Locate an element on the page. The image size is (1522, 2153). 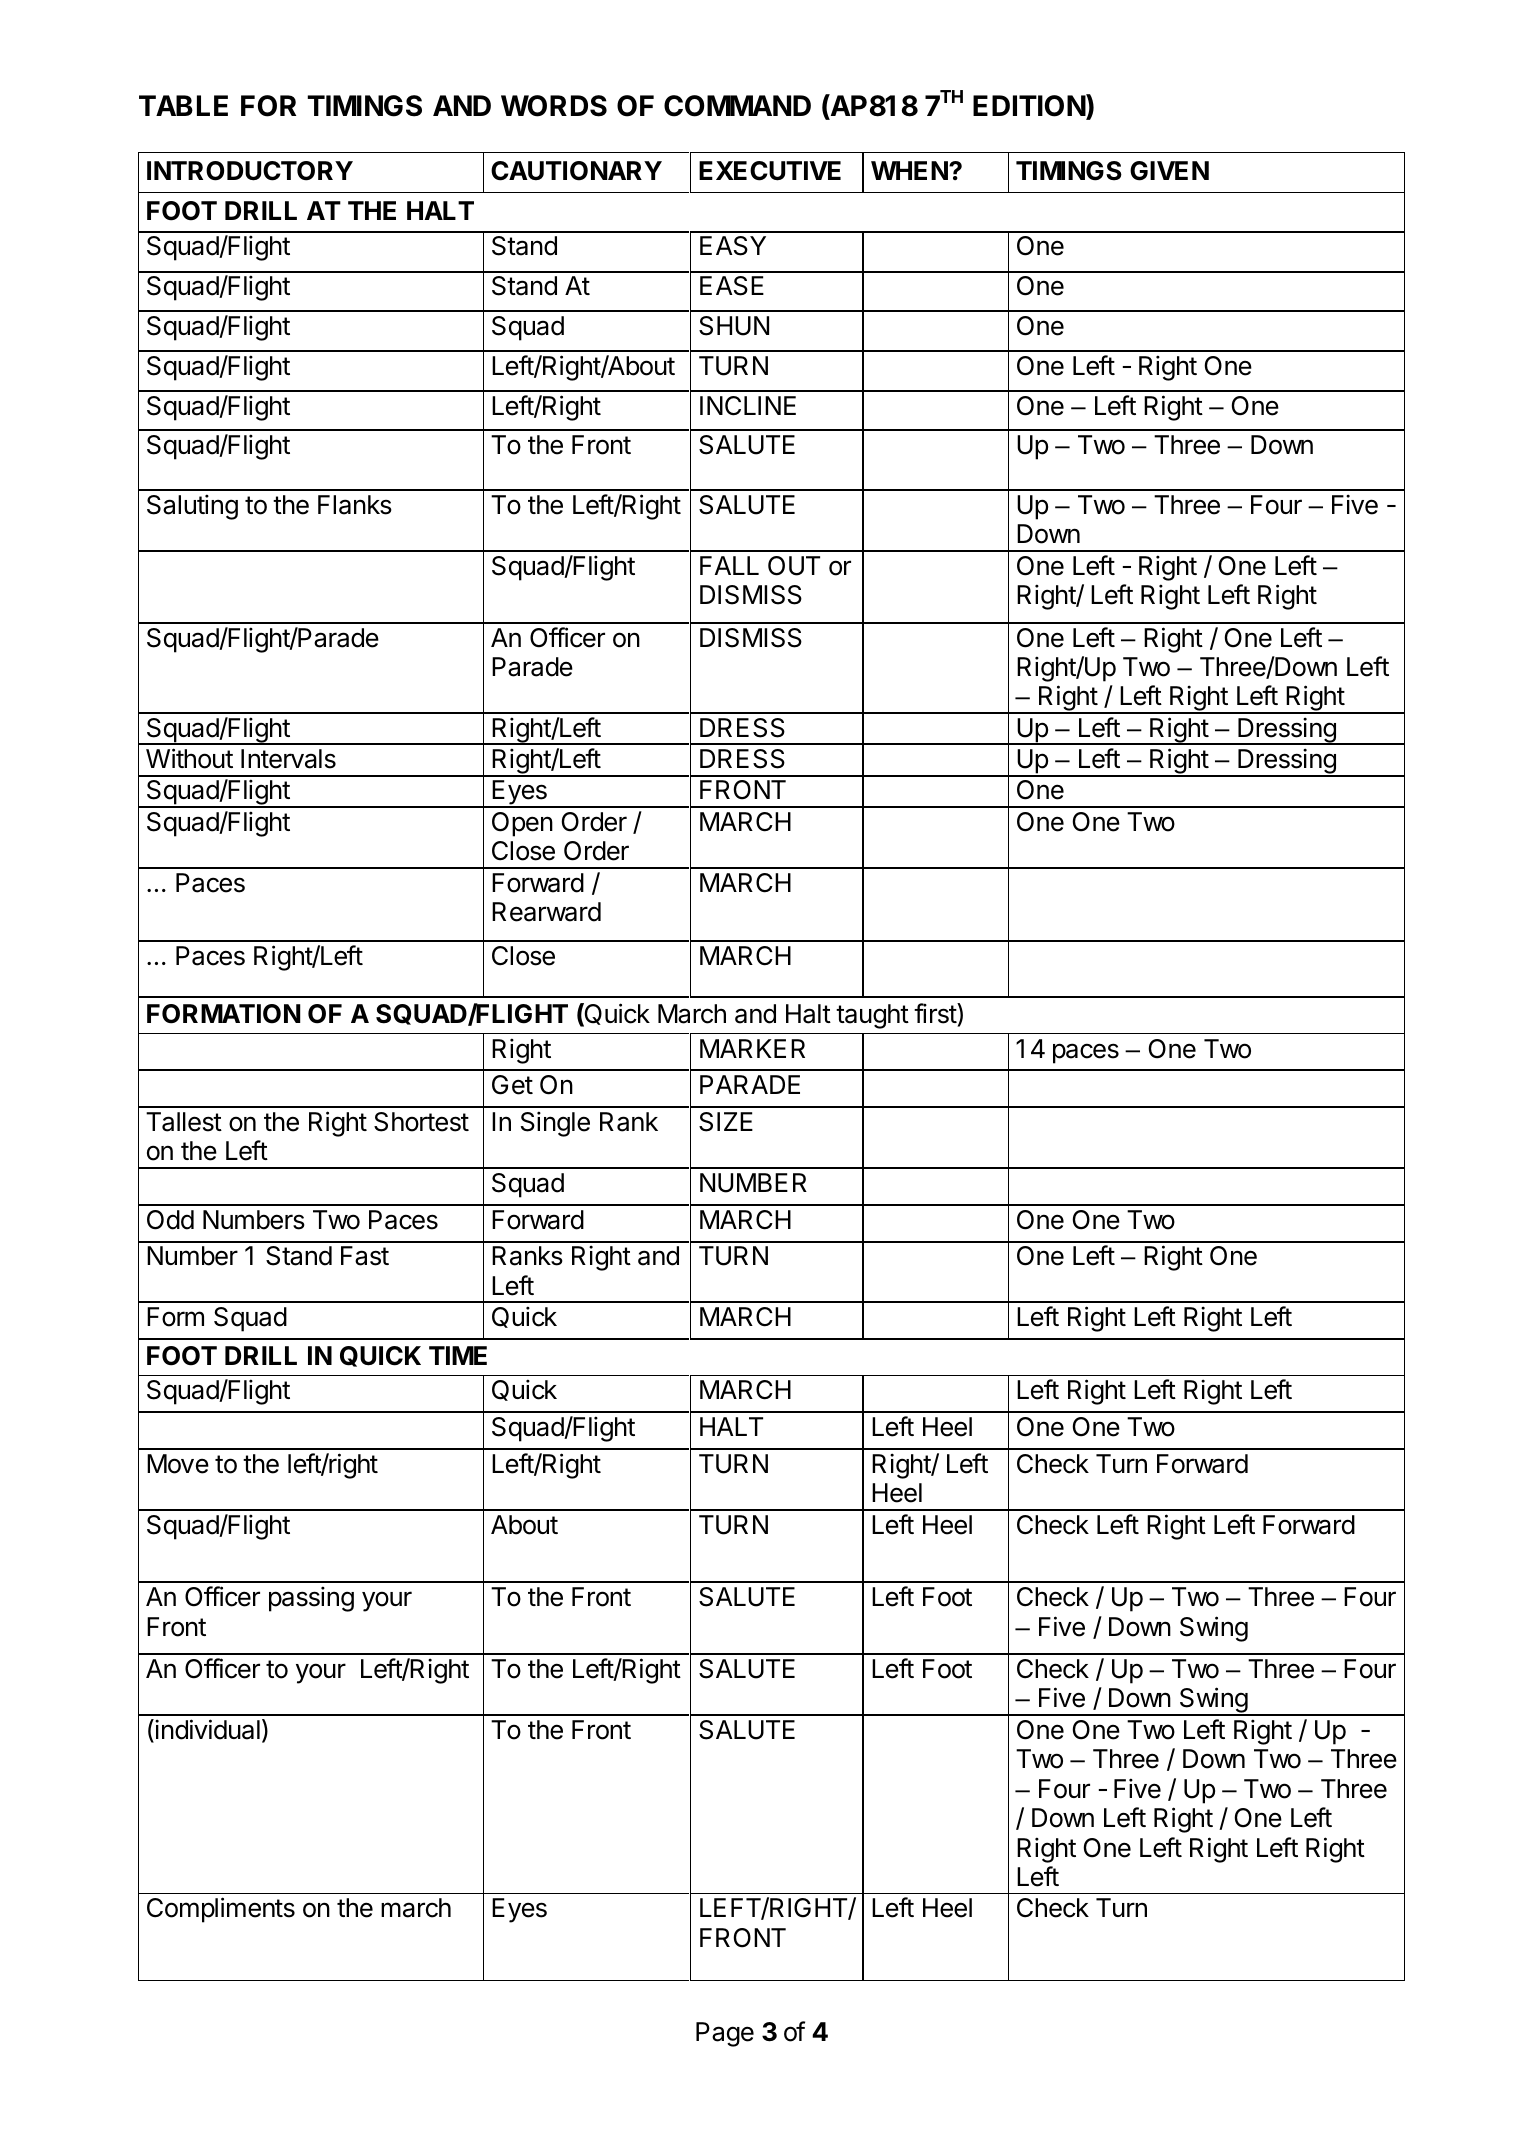
INTRODUCTORY is located at coordinates (250, 171).
